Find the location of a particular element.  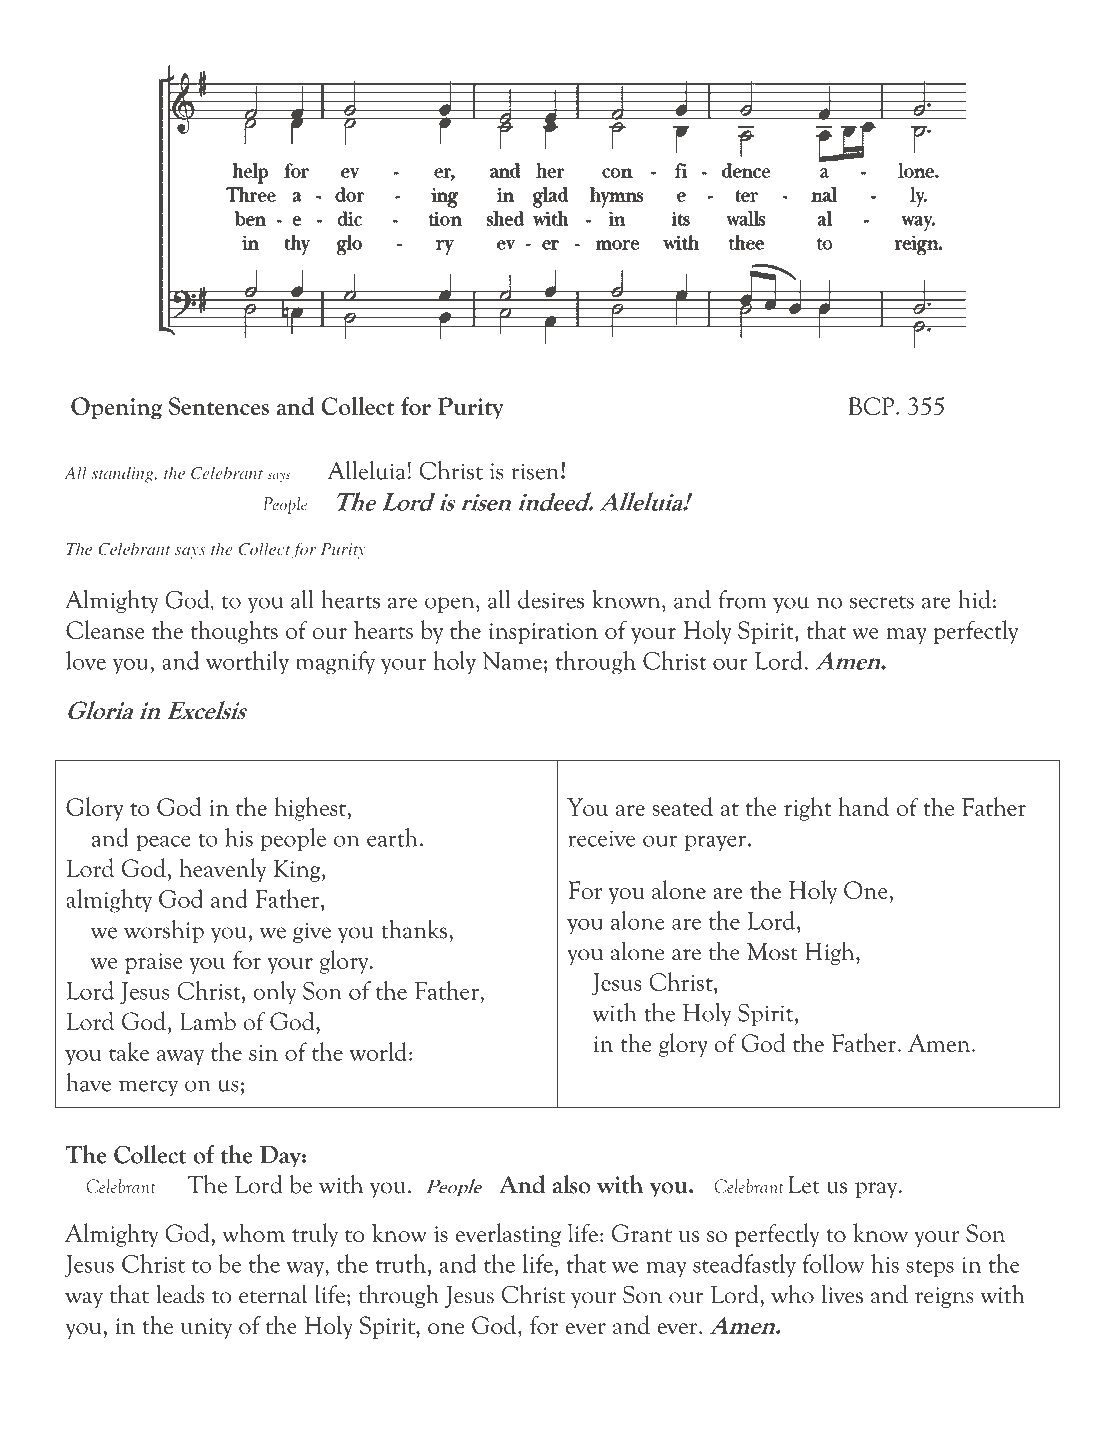

heavenly is located at coordinates (223, 870).
